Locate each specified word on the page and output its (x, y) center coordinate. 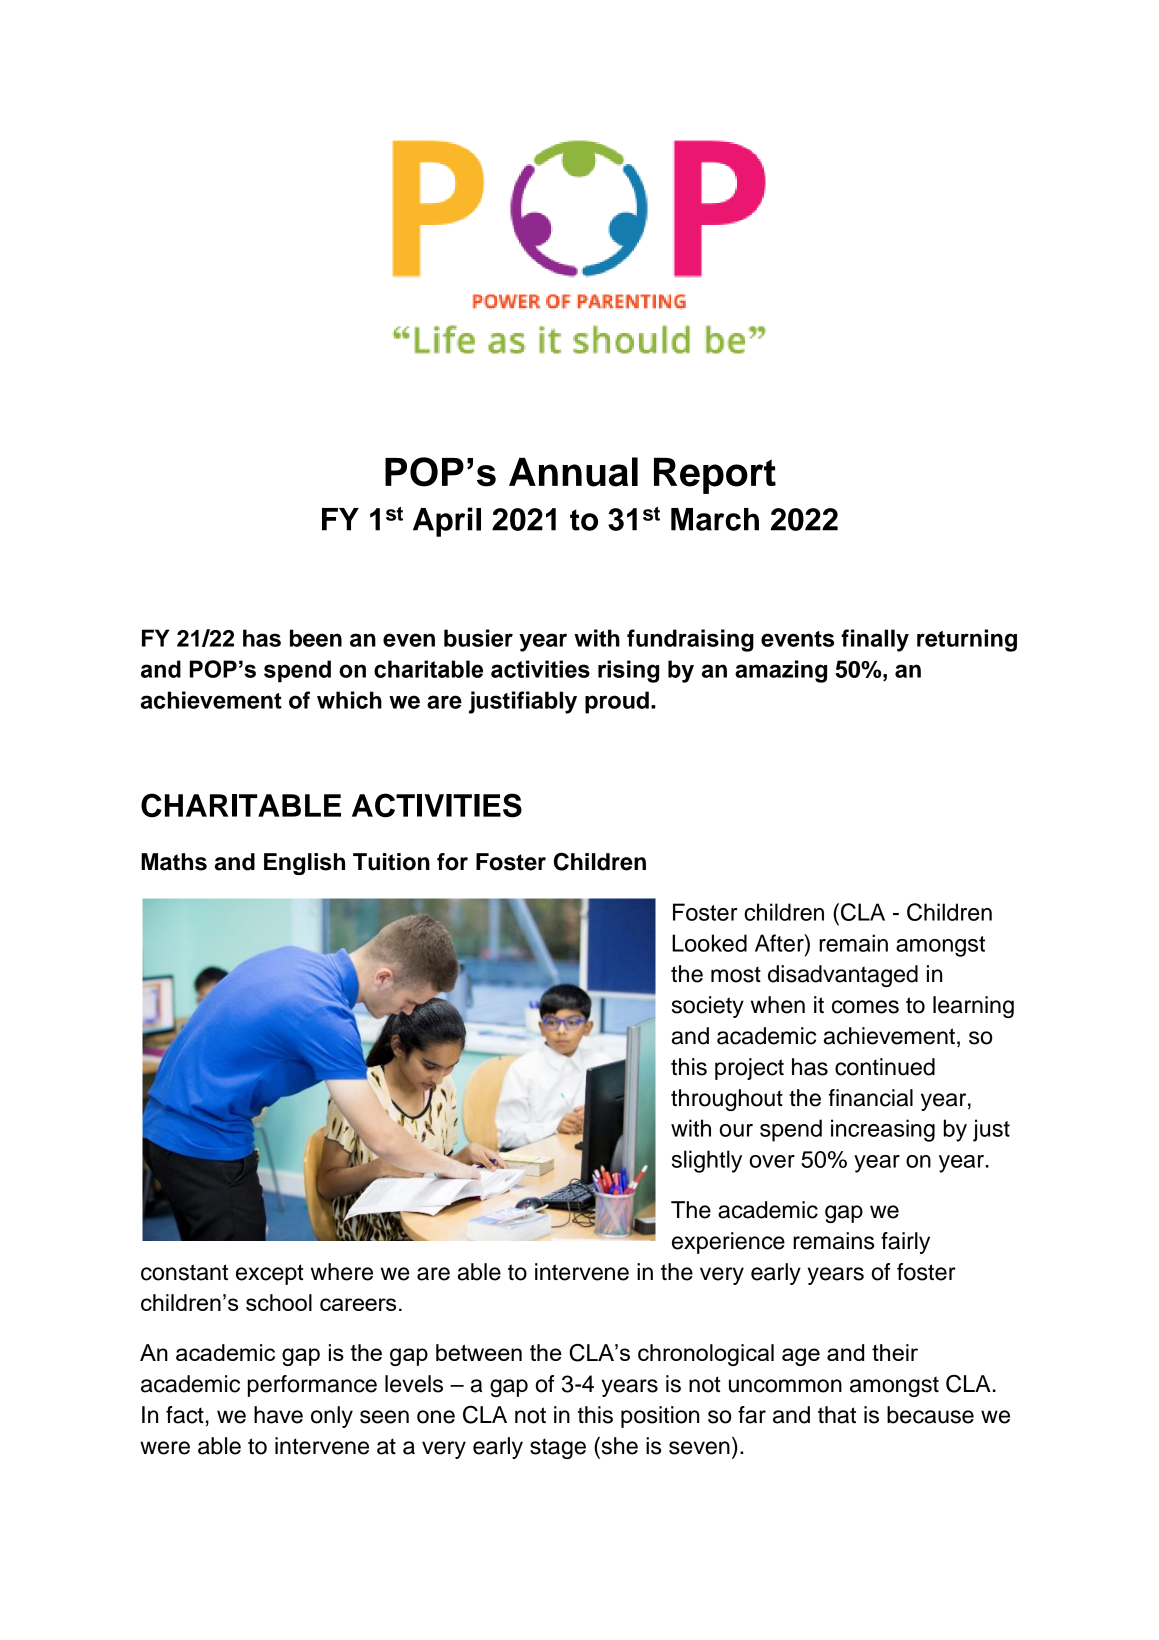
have (278, 1415)
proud (617, 702)
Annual (573, 472)
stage (558, 1448)
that (837, 1415)
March (715, 519)
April (447, 522)
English (304, 864)
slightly (707, 1161)
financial (870, 1098)
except (269, 1274)
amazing (781, 671)
